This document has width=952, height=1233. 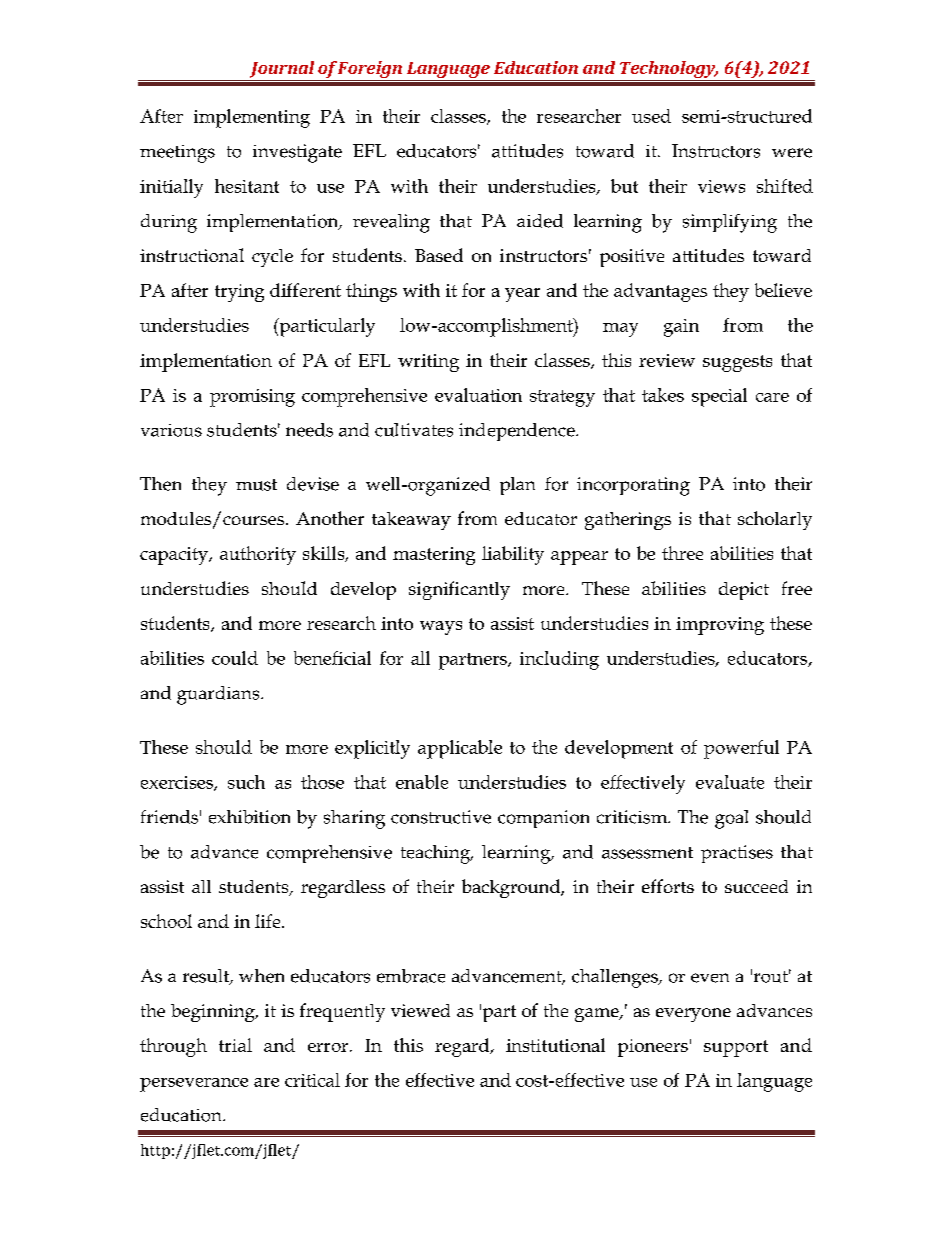 I want to click on year, so click(x=522, y=295).
